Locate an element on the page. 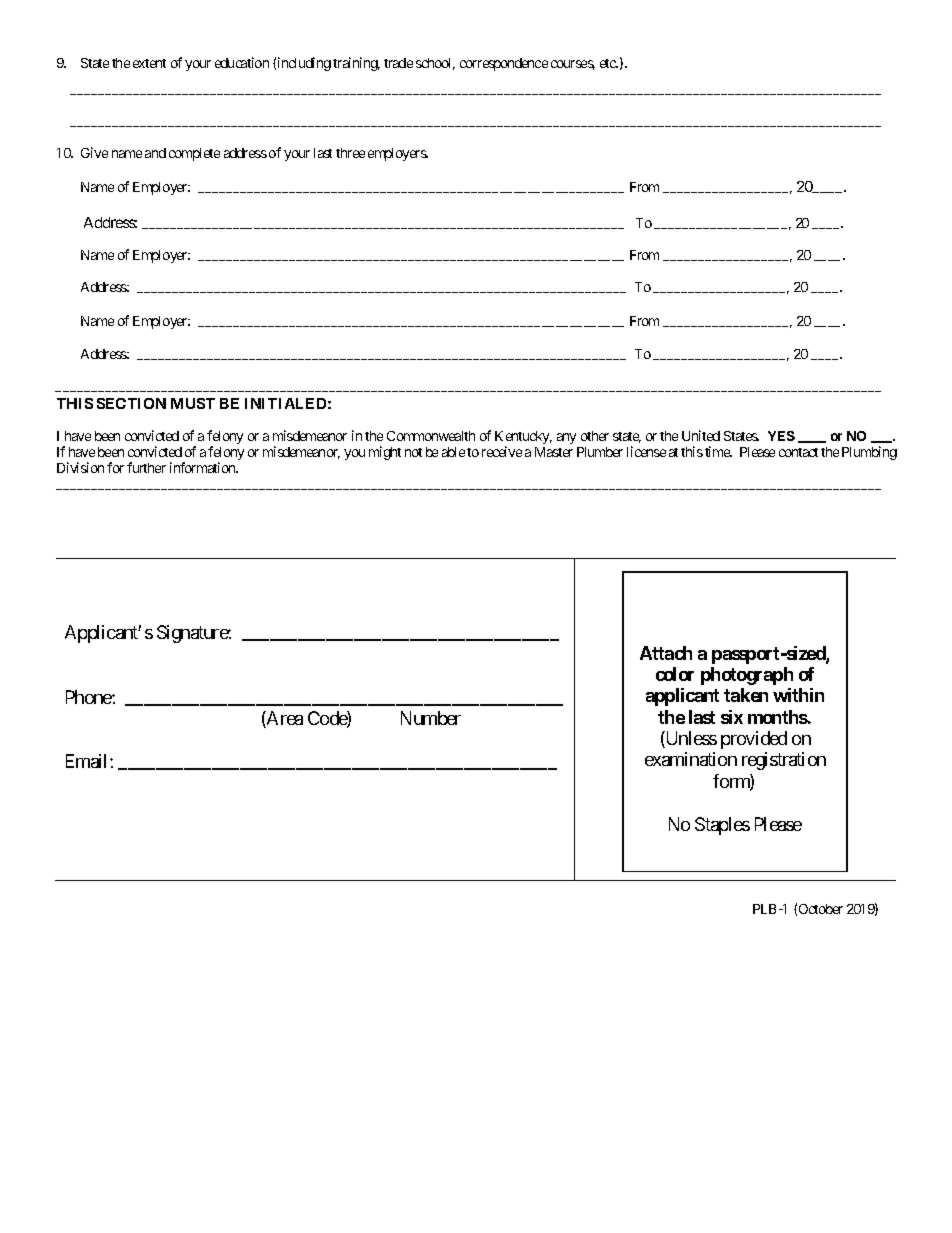 This image has width=952, height=1233. photograph is located at coordinates (747, 676).
